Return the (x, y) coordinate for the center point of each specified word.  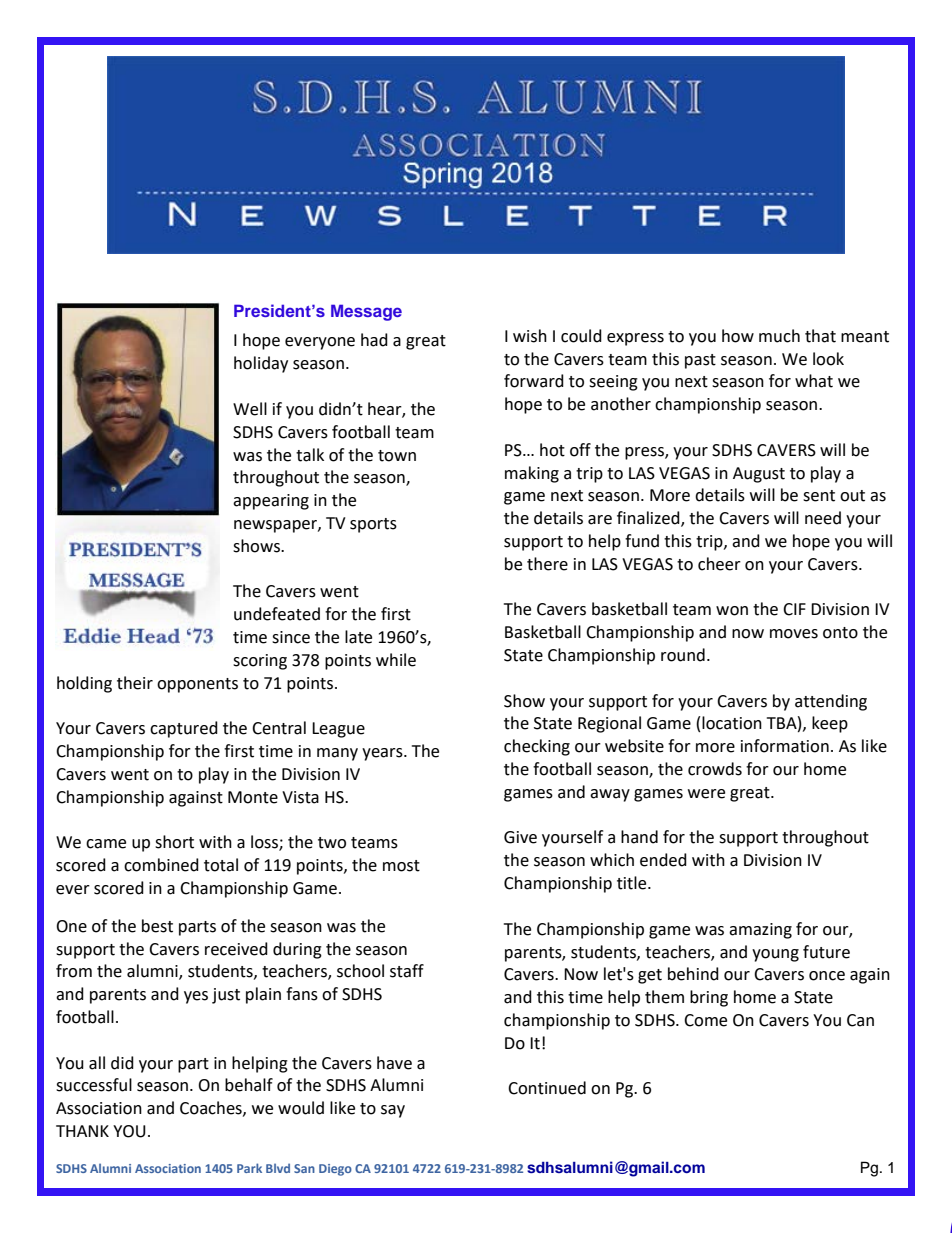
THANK (82, 1131)
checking (537, 747)
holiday (261, 364)
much (779, 336)
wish (530, 336)
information (785, 746)
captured (184, 729)
